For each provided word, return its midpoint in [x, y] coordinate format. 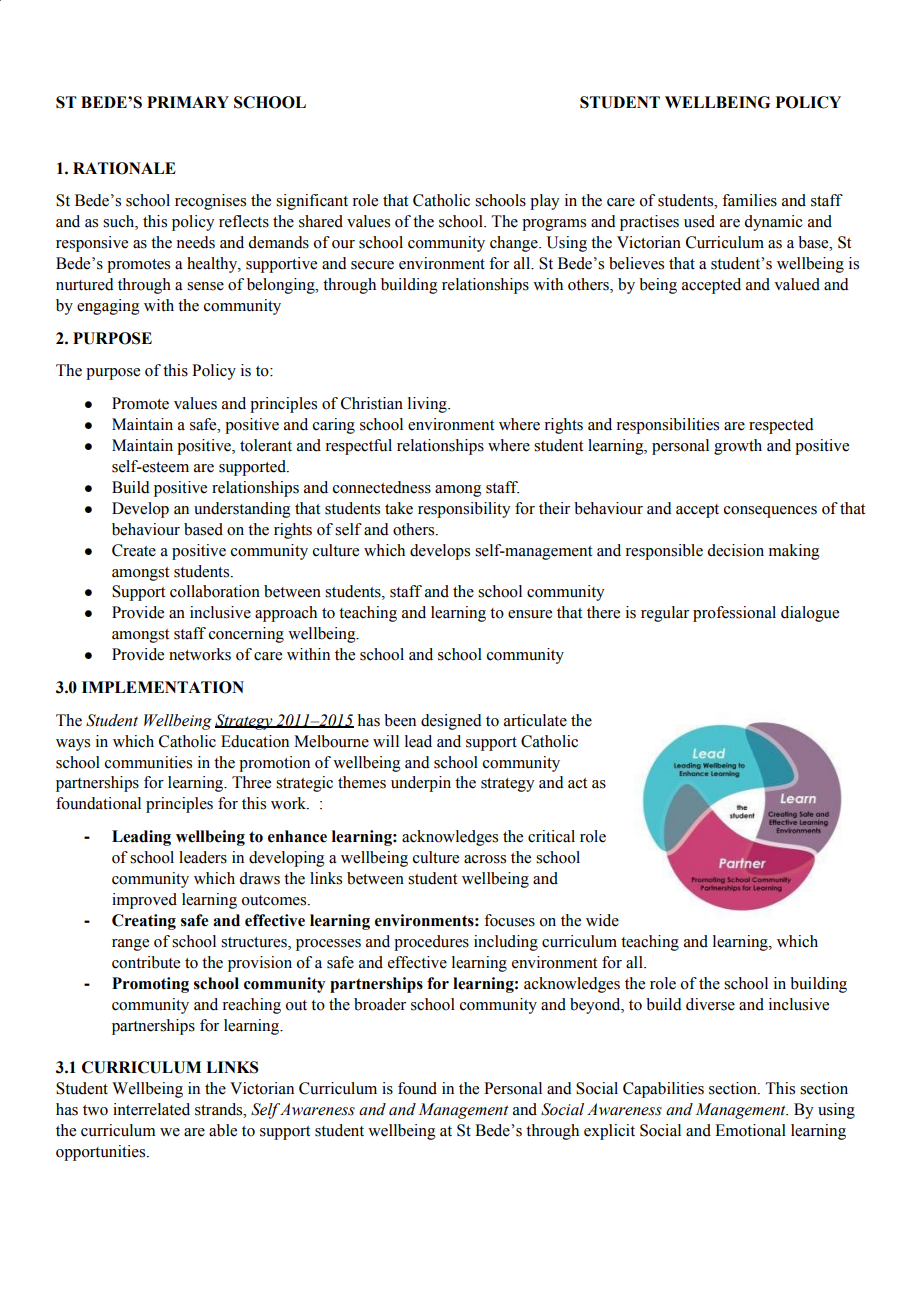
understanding [242, 510]
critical [551, 836]
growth [738, 447]
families [749, 200]
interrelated [151, 1109]
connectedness [382, 487]
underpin [421, 784]
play [545, 202]
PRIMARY [188, 102]
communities [148, 762]
